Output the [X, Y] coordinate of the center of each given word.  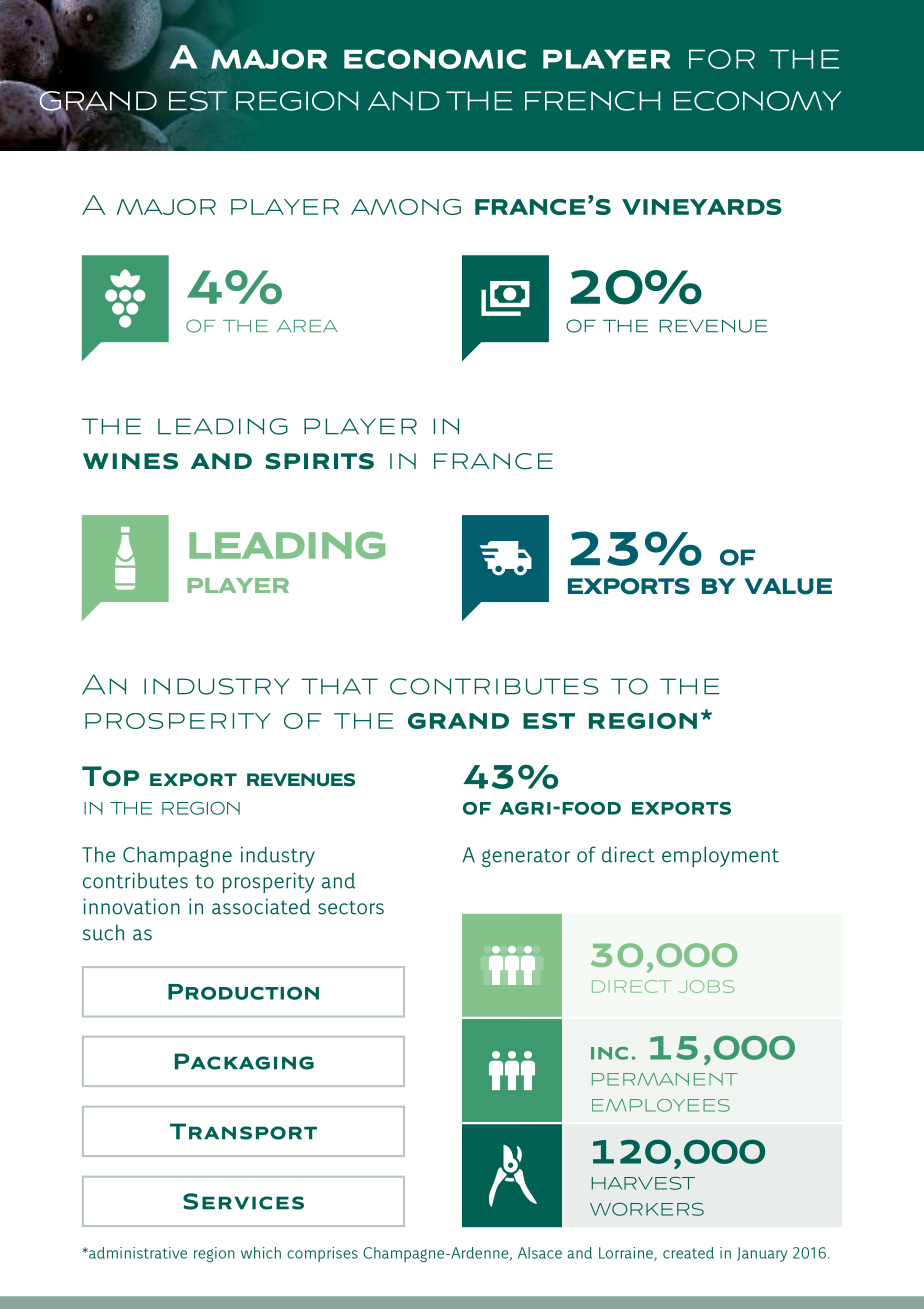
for [722, 59]
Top [110, 776]
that [339, 686]
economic [435, 59]
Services [243, 1201]
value [788, 586]
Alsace [540, 1253]
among [406, 207]
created [688, 1253]
